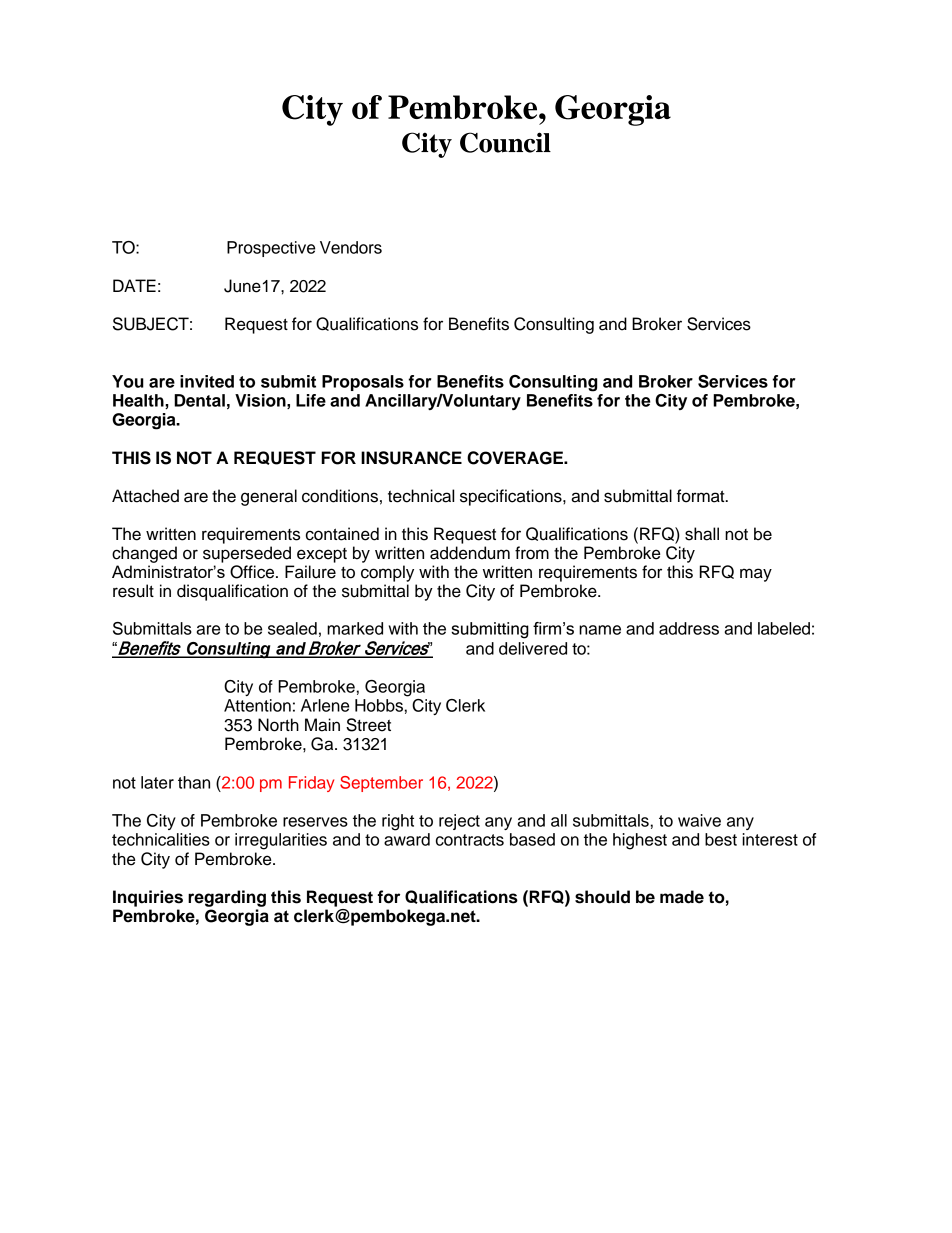  Describe the element at coordinates (351, 247) in the image. I see `Vendors` at that location.
